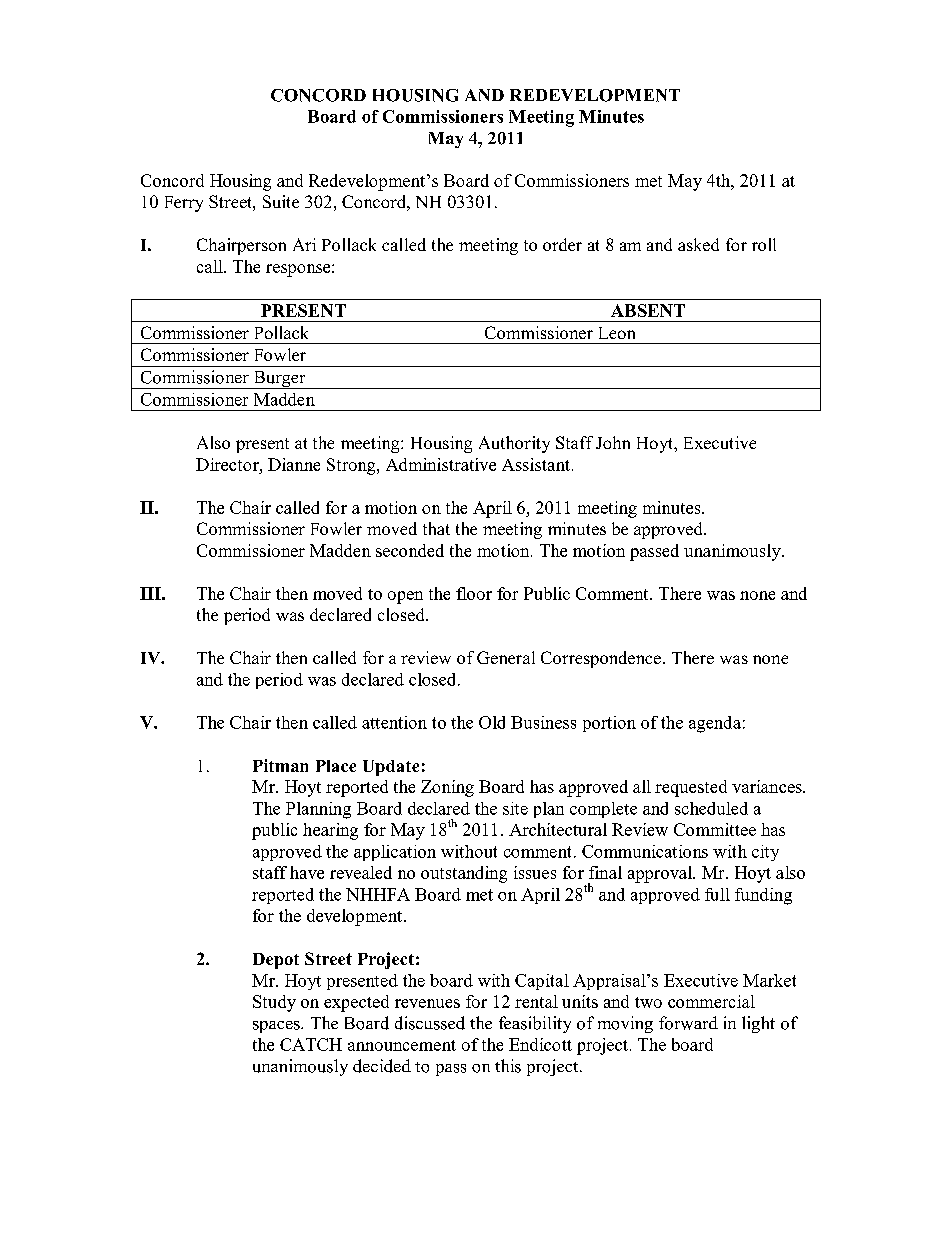 The height and width of the screenshot is (1233, 952). What do you see at coordinates (508, 1066) in the screenshot?
I see `this` at bounding box center [508, 1066].
